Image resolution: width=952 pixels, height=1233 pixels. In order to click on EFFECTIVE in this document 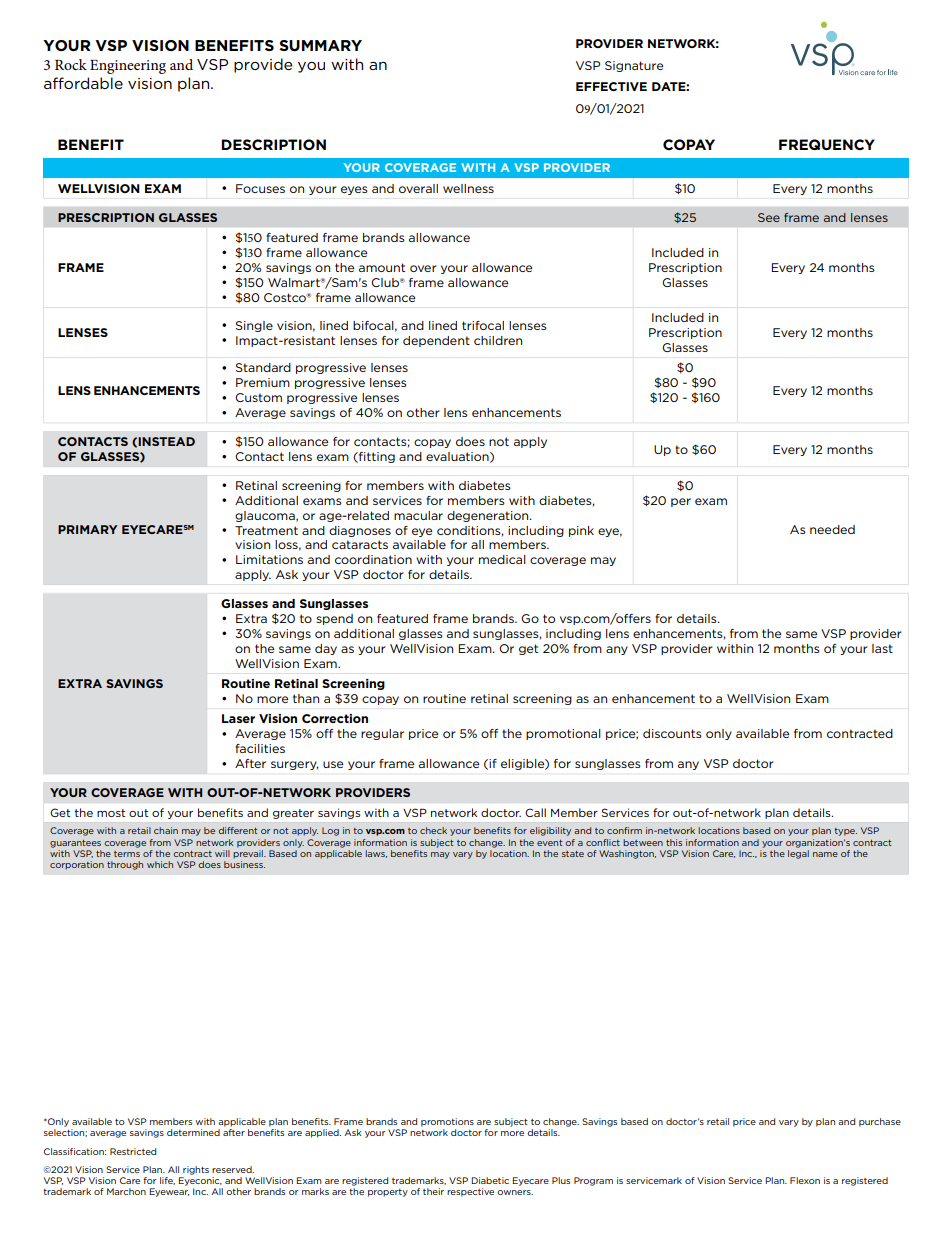, I will do `click(611, 86)`.
